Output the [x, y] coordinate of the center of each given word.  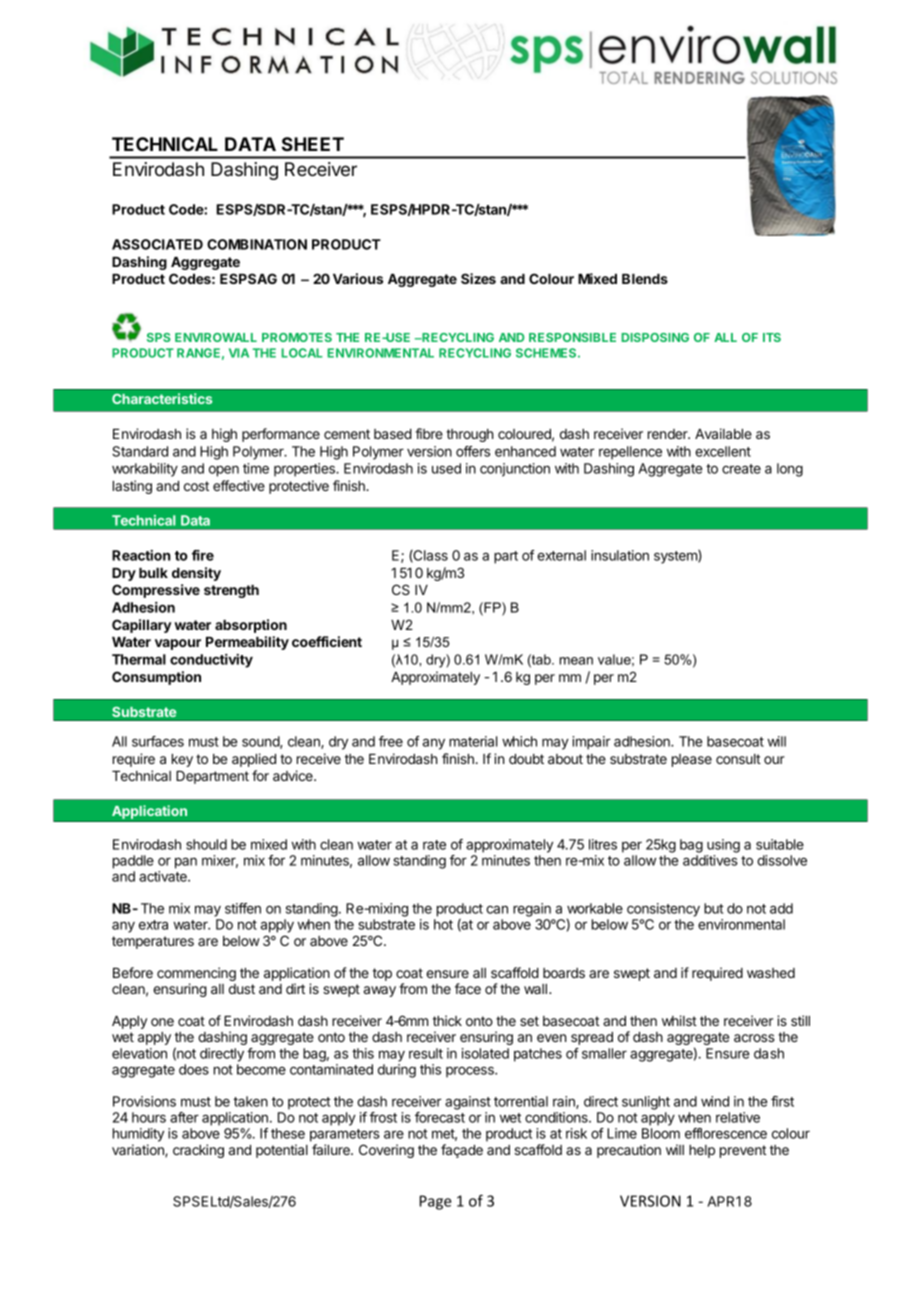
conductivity [211, 661]
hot [443, 924]
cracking [198, 1151]
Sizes [478, 278]
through [469, 435]
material [473, 741]
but [713, 908]
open [224, 471]
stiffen [243, 908]
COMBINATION [257, 244]
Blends [645, 279]
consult [738, 759]
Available [723, 433]
